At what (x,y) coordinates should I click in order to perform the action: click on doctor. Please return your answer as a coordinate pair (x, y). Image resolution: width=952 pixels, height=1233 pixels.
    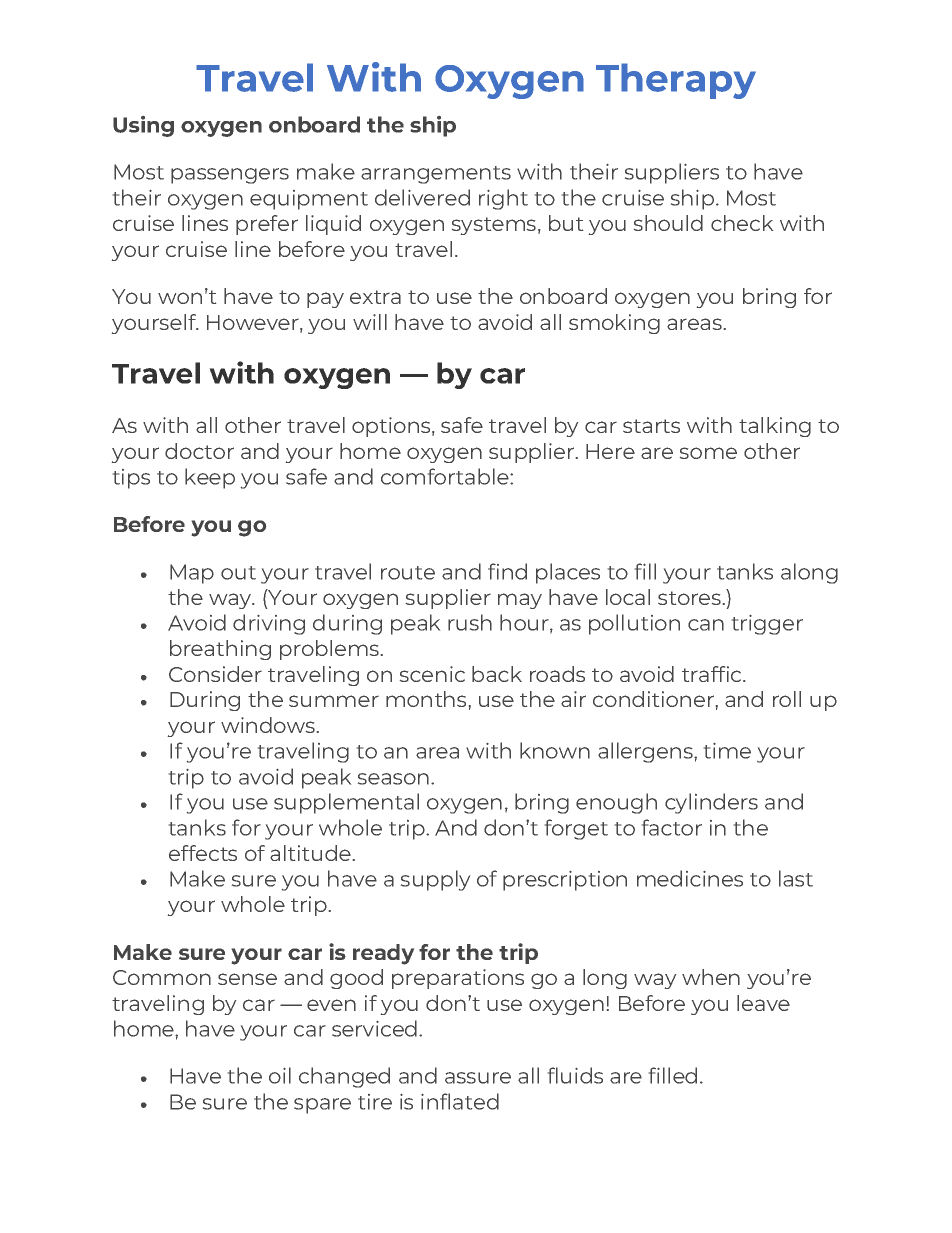
    Looking at the image, I should click on (199, 451).
